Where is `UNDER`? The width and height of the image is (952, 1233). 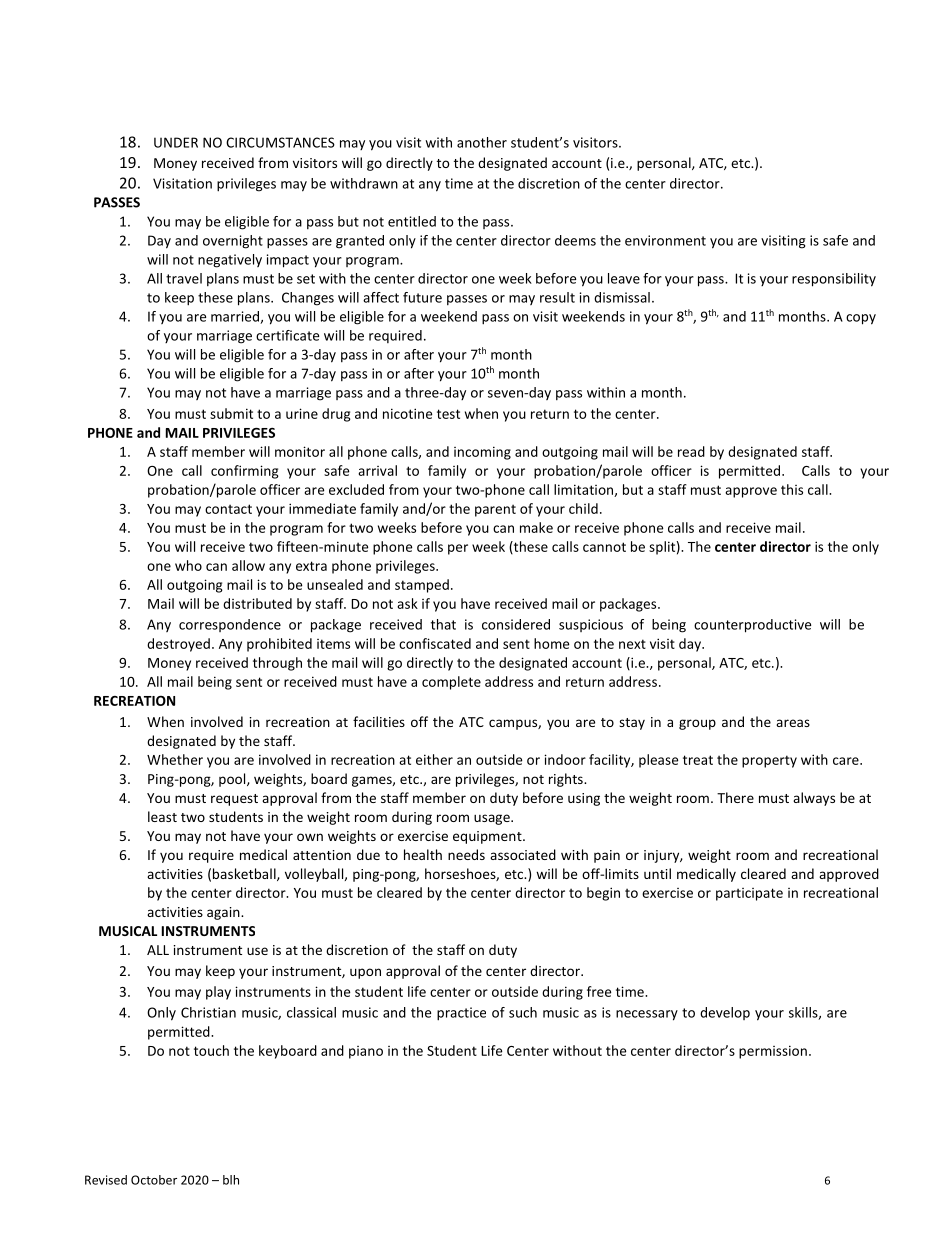 UNDER is located at coordinates (176, 142).
